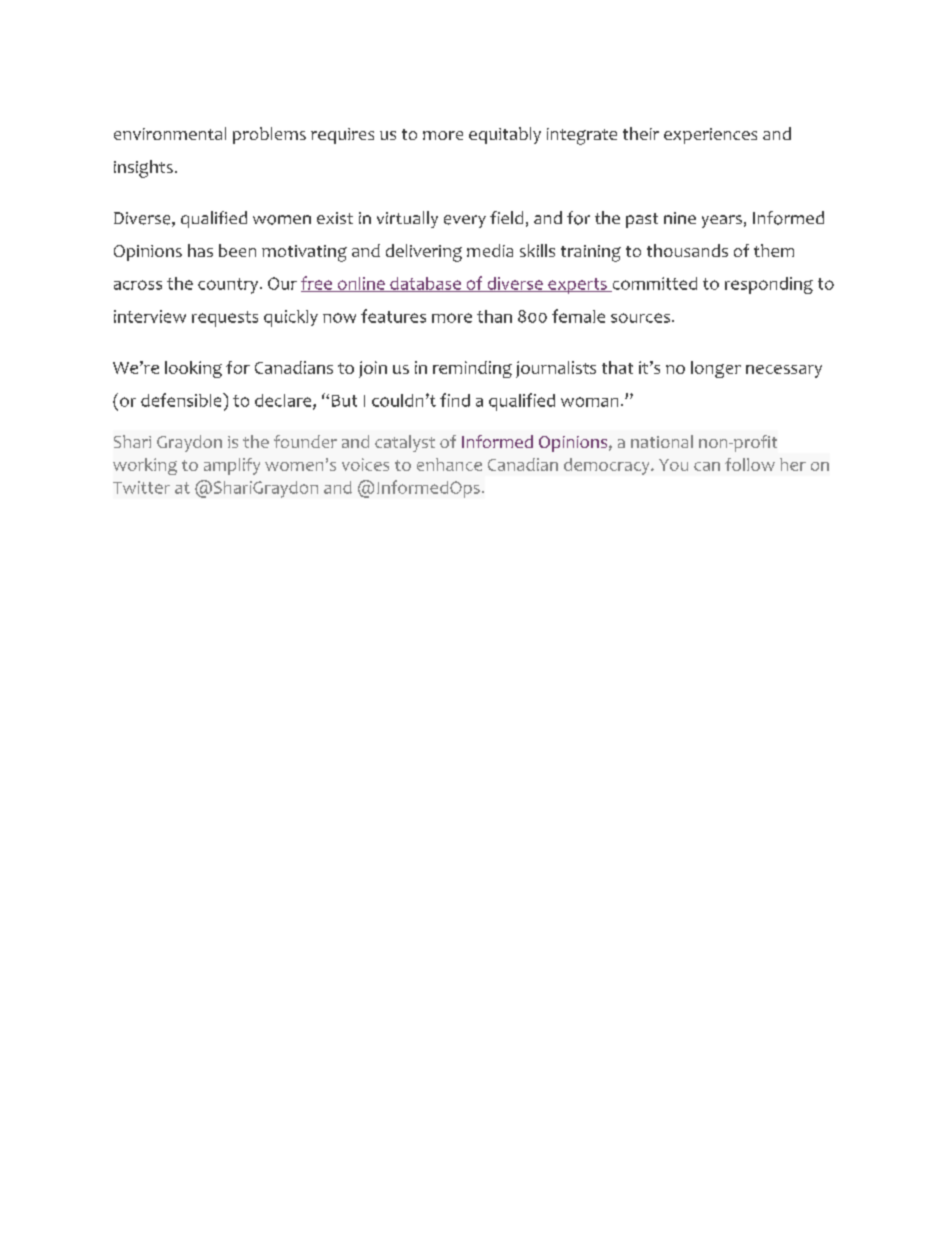  I want to click on has, so click(200, 250).
